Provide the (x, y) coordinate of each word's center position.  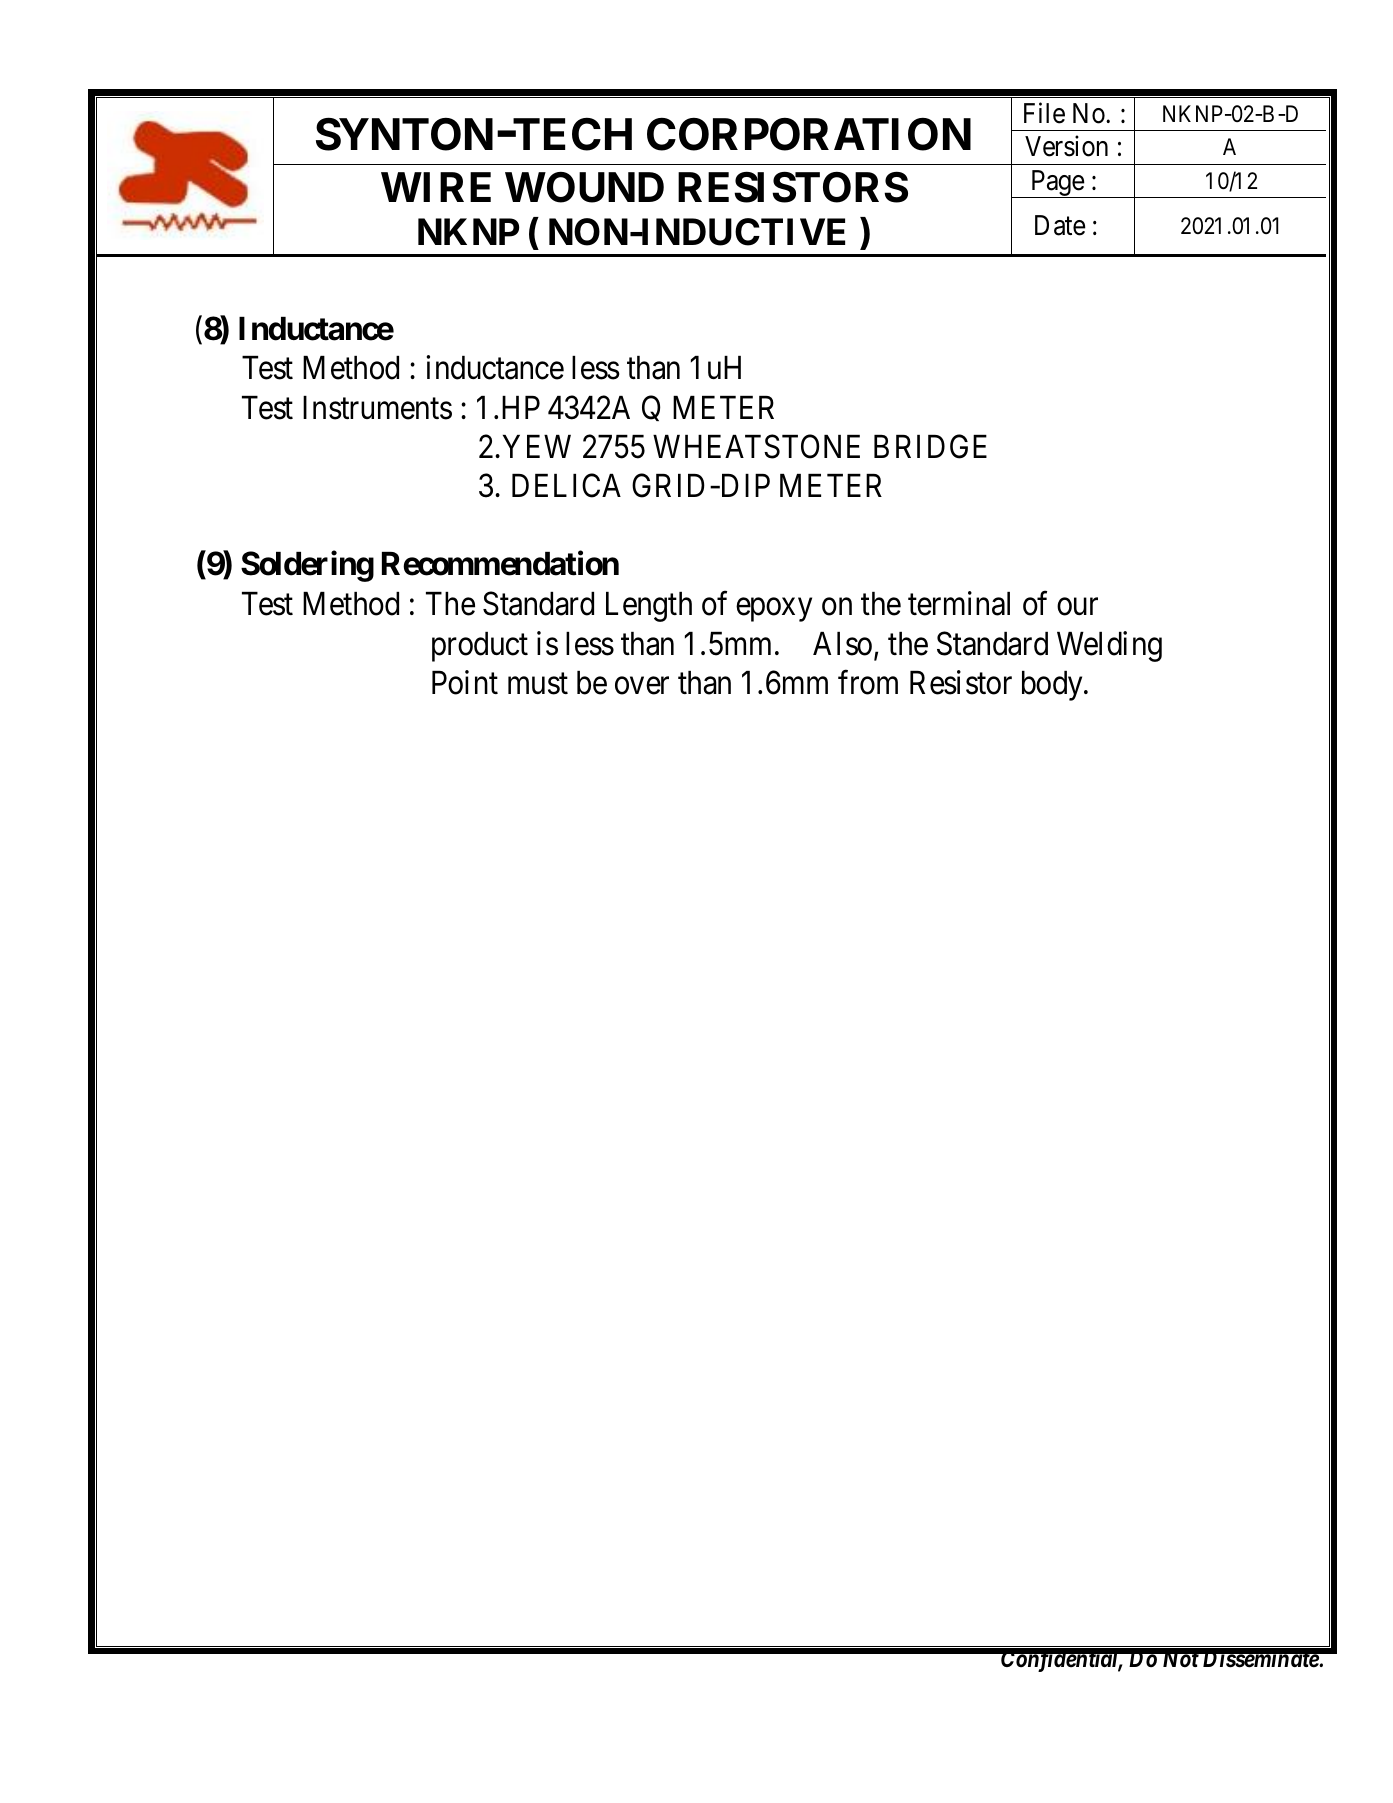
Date (1060, 225)
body (1053, 686)
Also (842, 644)
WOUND (584, 187)
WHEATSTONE (756, 446)
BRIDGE (930, 446)
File (1044, 113)
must (538, 684)
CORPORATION (809, 134)
